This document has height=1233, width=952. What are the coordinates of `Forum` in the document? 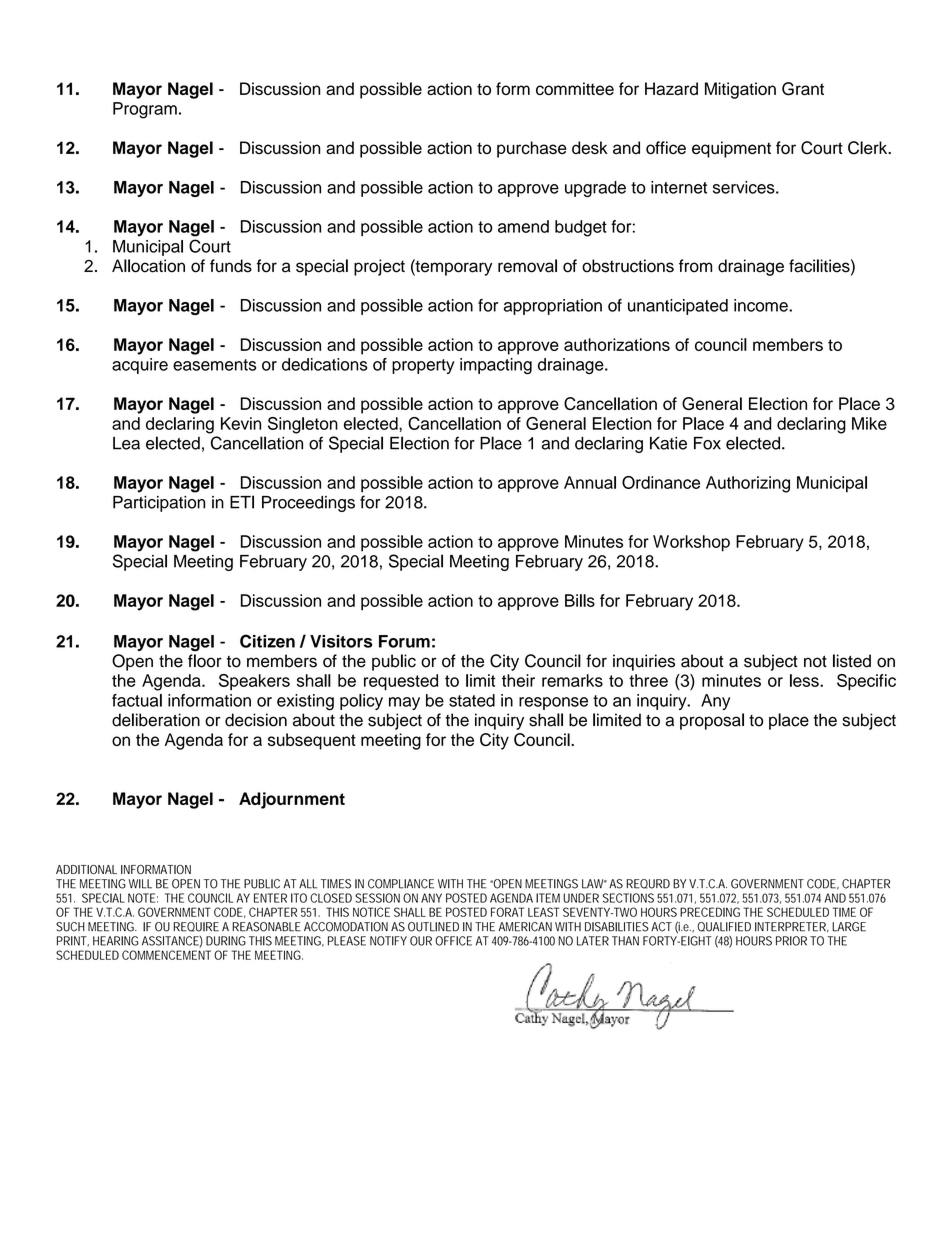 It's located at (404, 641).
